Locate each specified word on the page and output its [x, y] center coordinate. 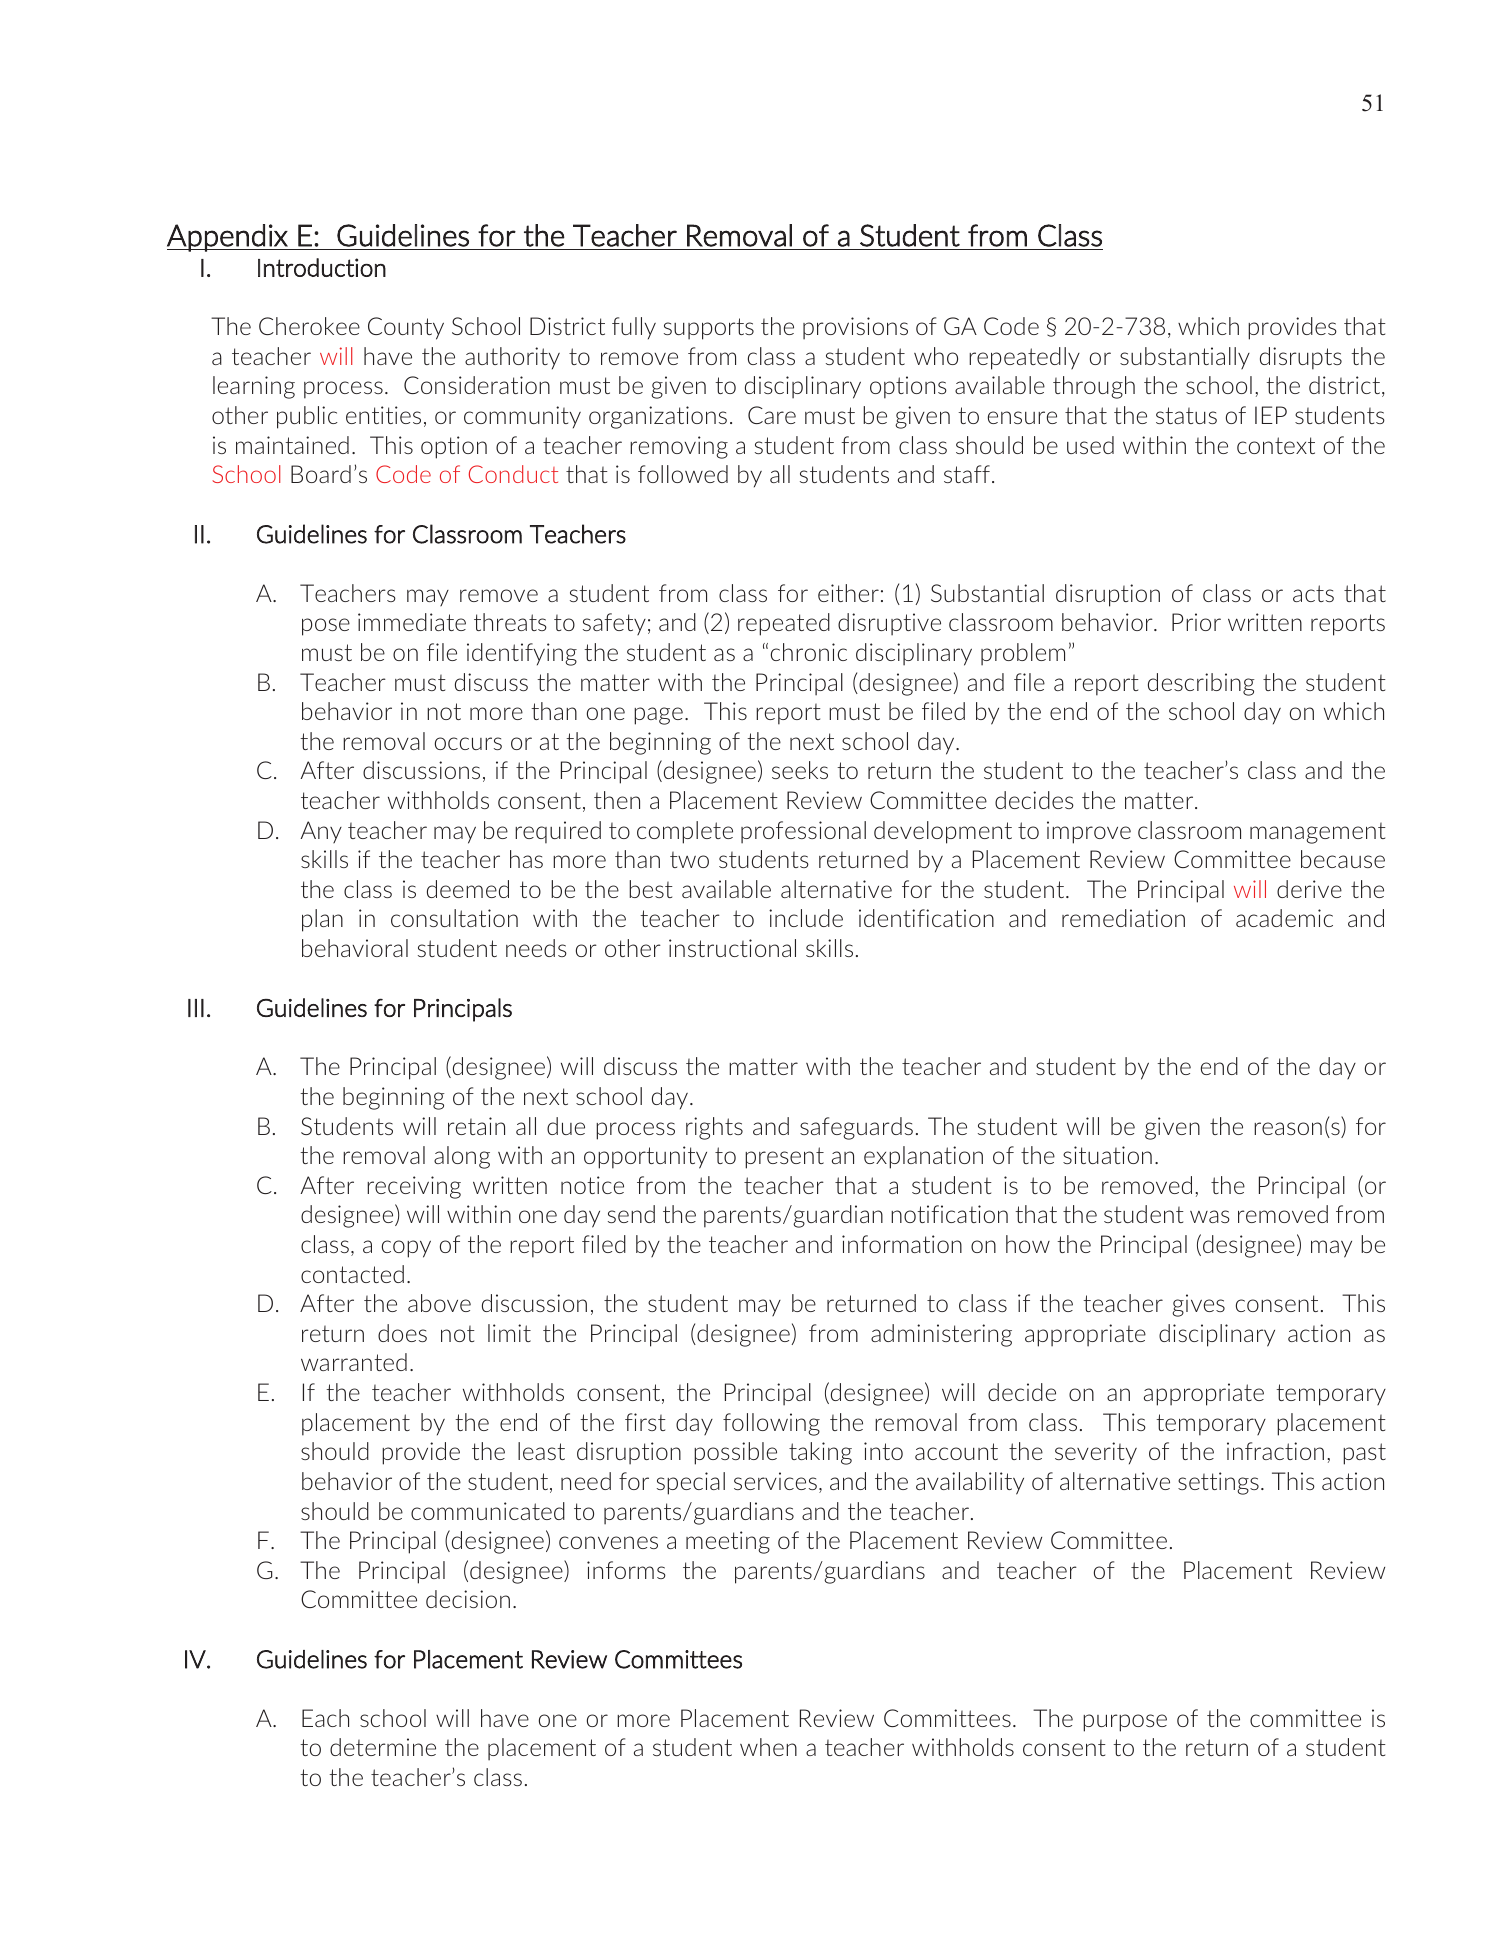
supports [709, 329]
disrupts [1301, 358]
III [196, 1008]
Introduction [322, 267]
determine [383, 1747]
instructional [732, 948]
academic [1284, 918]
